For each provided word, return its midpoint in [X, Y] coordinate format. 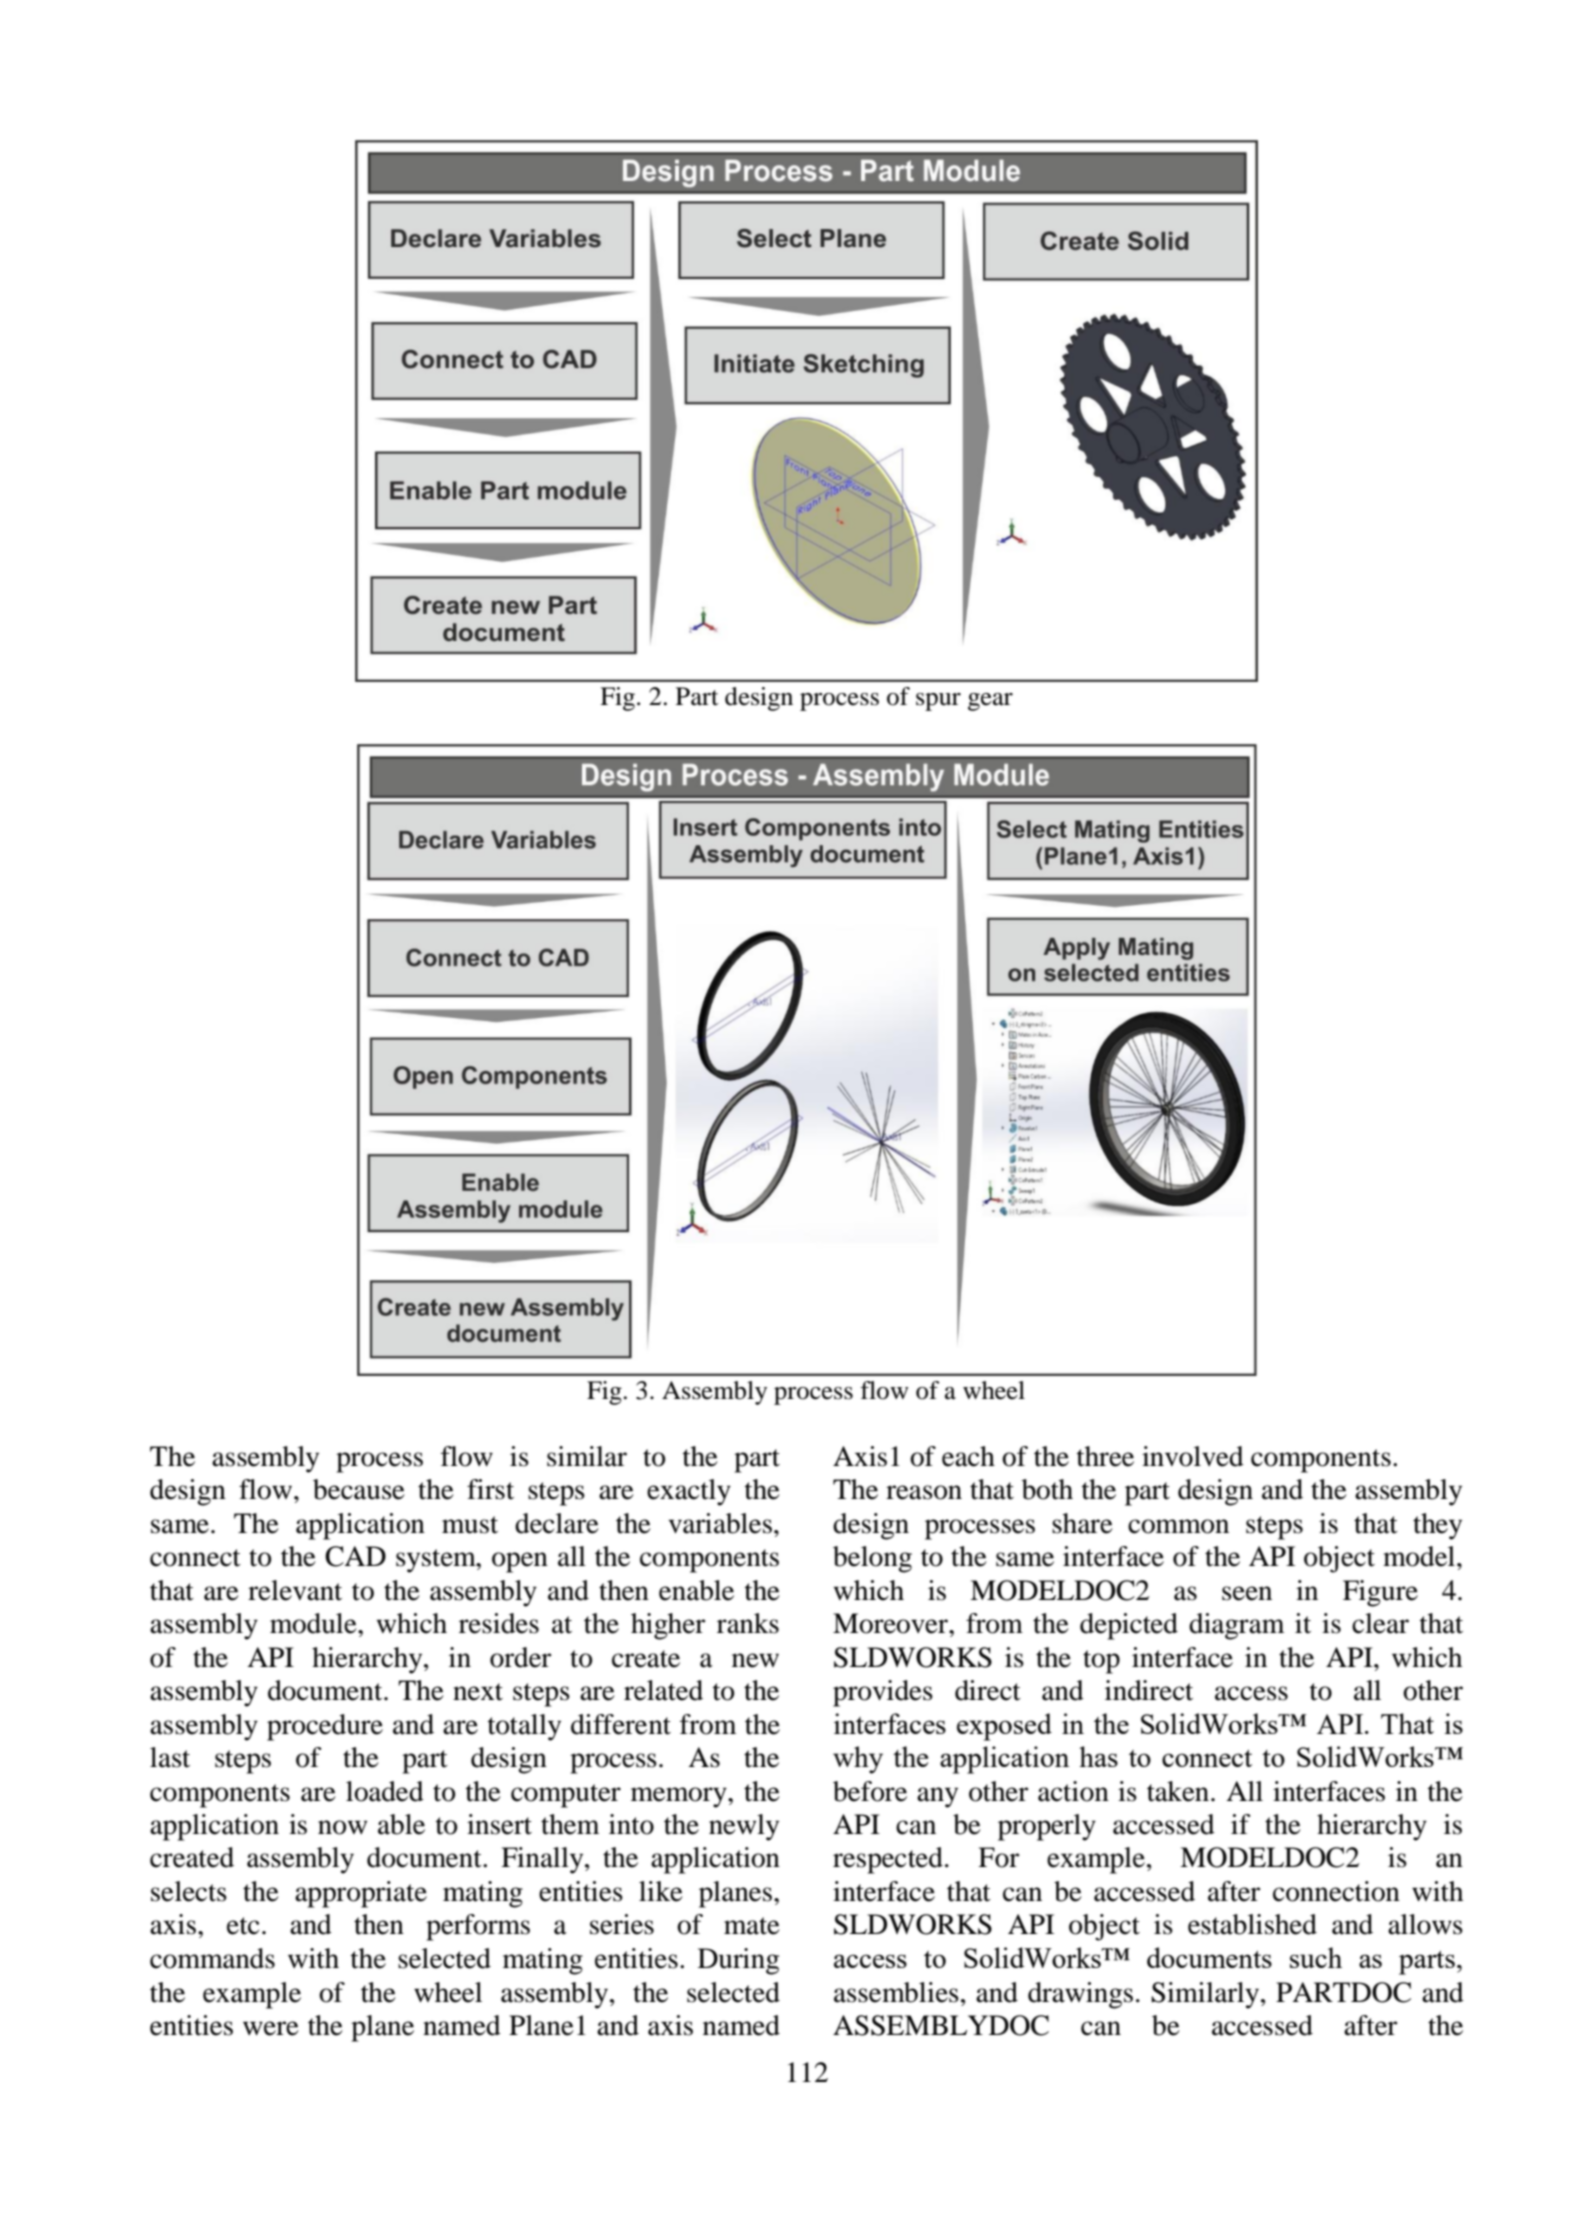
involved [1193, 1456]
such [1316, 1957]
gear [990, 702]
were [271, 2028]
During [738, 1961]
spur [938, 702]
